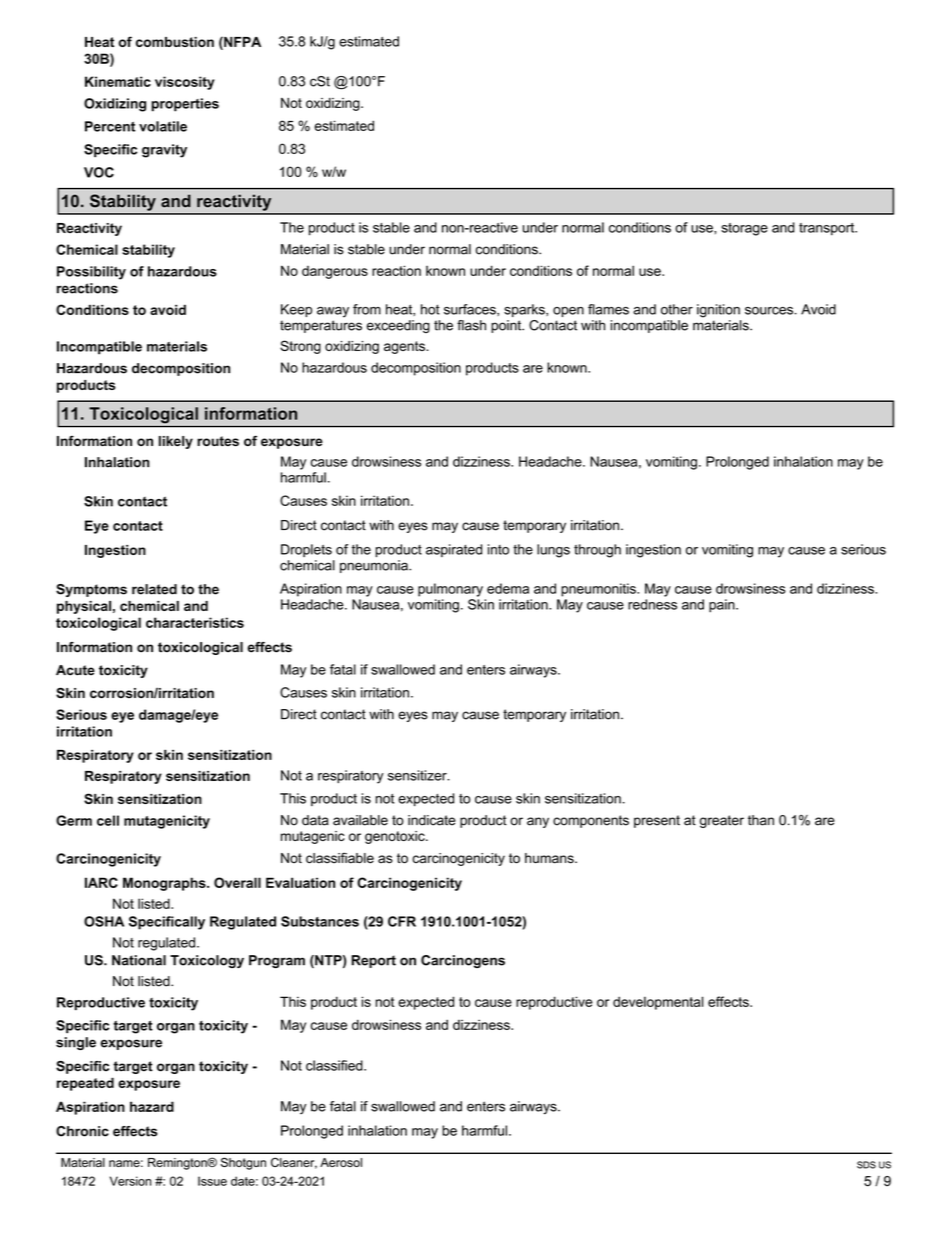  I want to click on Version, so click(130, 1181).
